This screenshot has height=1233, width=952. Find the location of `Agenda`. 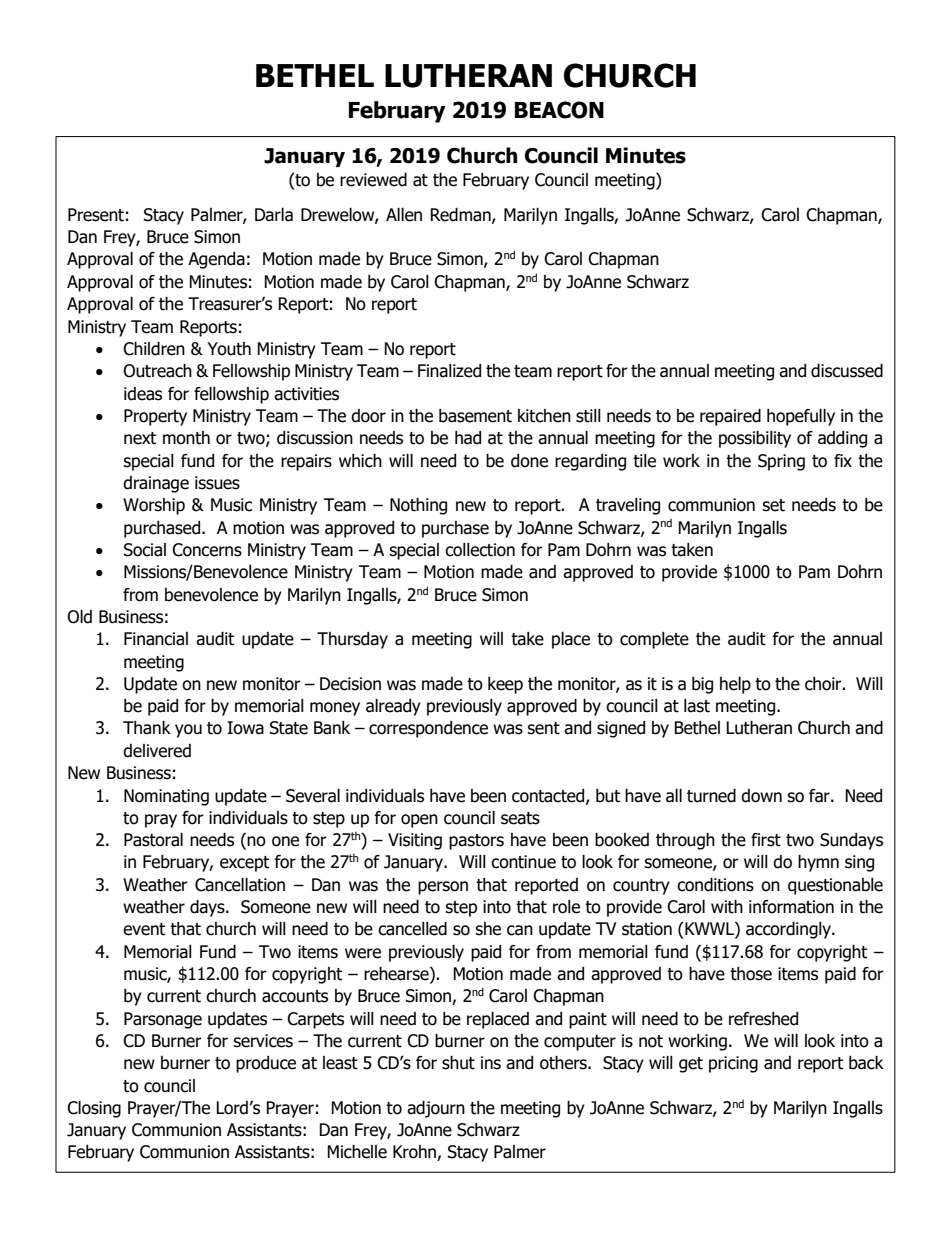

Agenda is located at coordinates (216, 260).
